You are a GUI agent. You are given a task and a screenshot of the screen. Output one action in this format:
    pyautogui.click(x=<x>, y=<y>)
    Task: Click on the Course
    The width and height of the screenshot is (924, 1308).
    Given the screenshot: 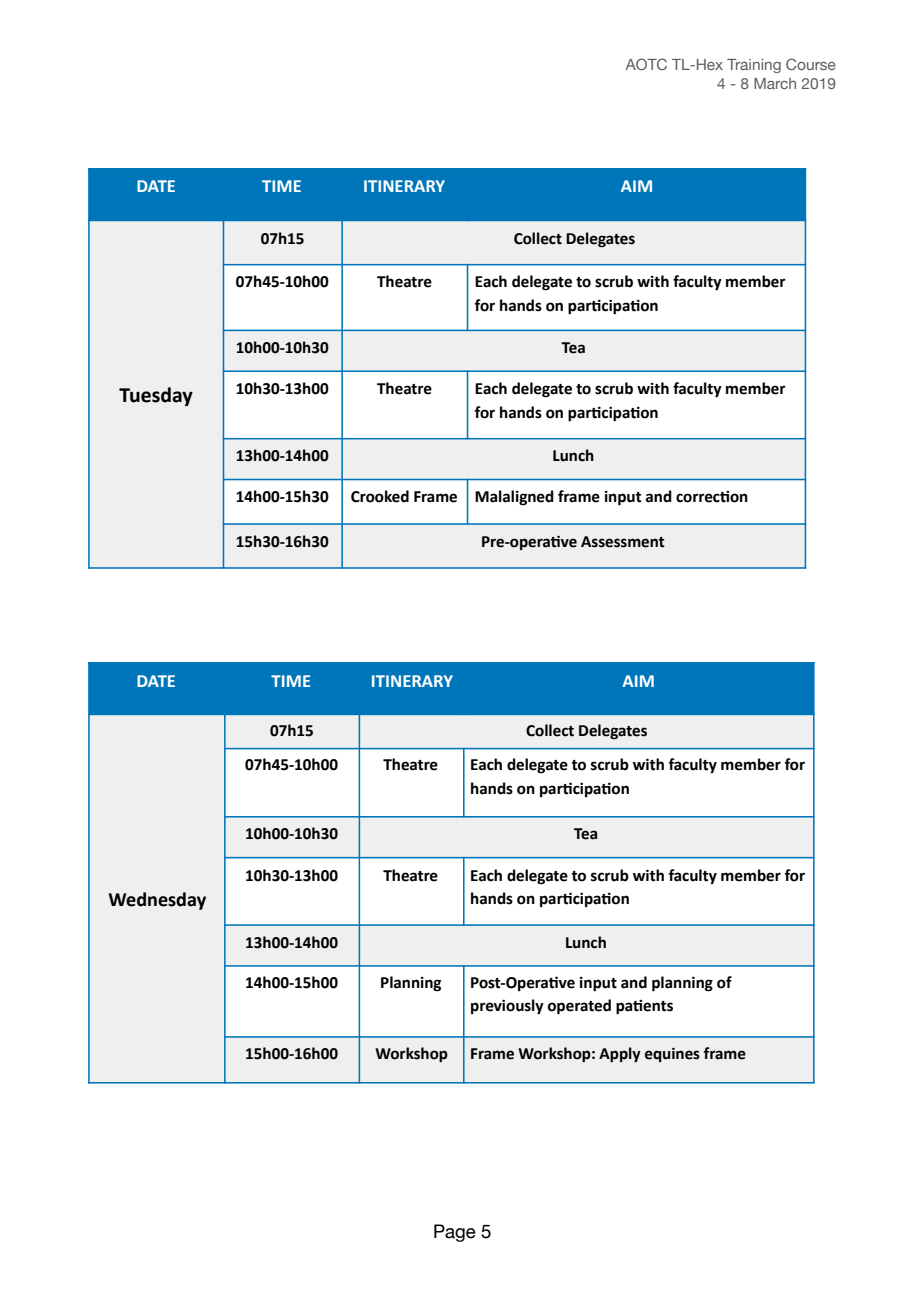 What is the action you would take?
    pyautogui.click(x=811, y=64)
